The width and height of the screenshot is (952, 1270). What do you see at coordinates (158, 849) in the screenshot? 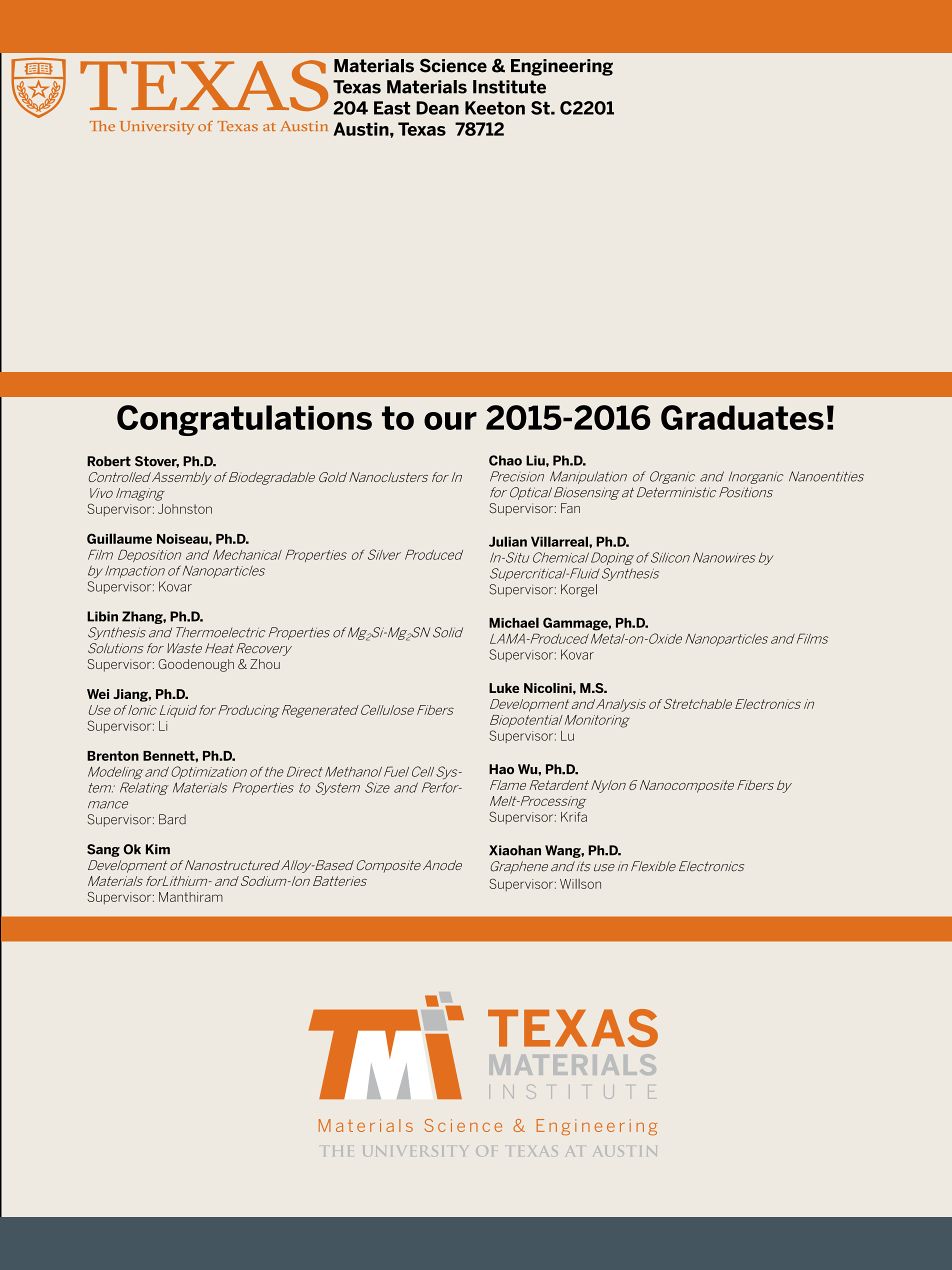
I see `Kim` at bounding box center [158, 849].
